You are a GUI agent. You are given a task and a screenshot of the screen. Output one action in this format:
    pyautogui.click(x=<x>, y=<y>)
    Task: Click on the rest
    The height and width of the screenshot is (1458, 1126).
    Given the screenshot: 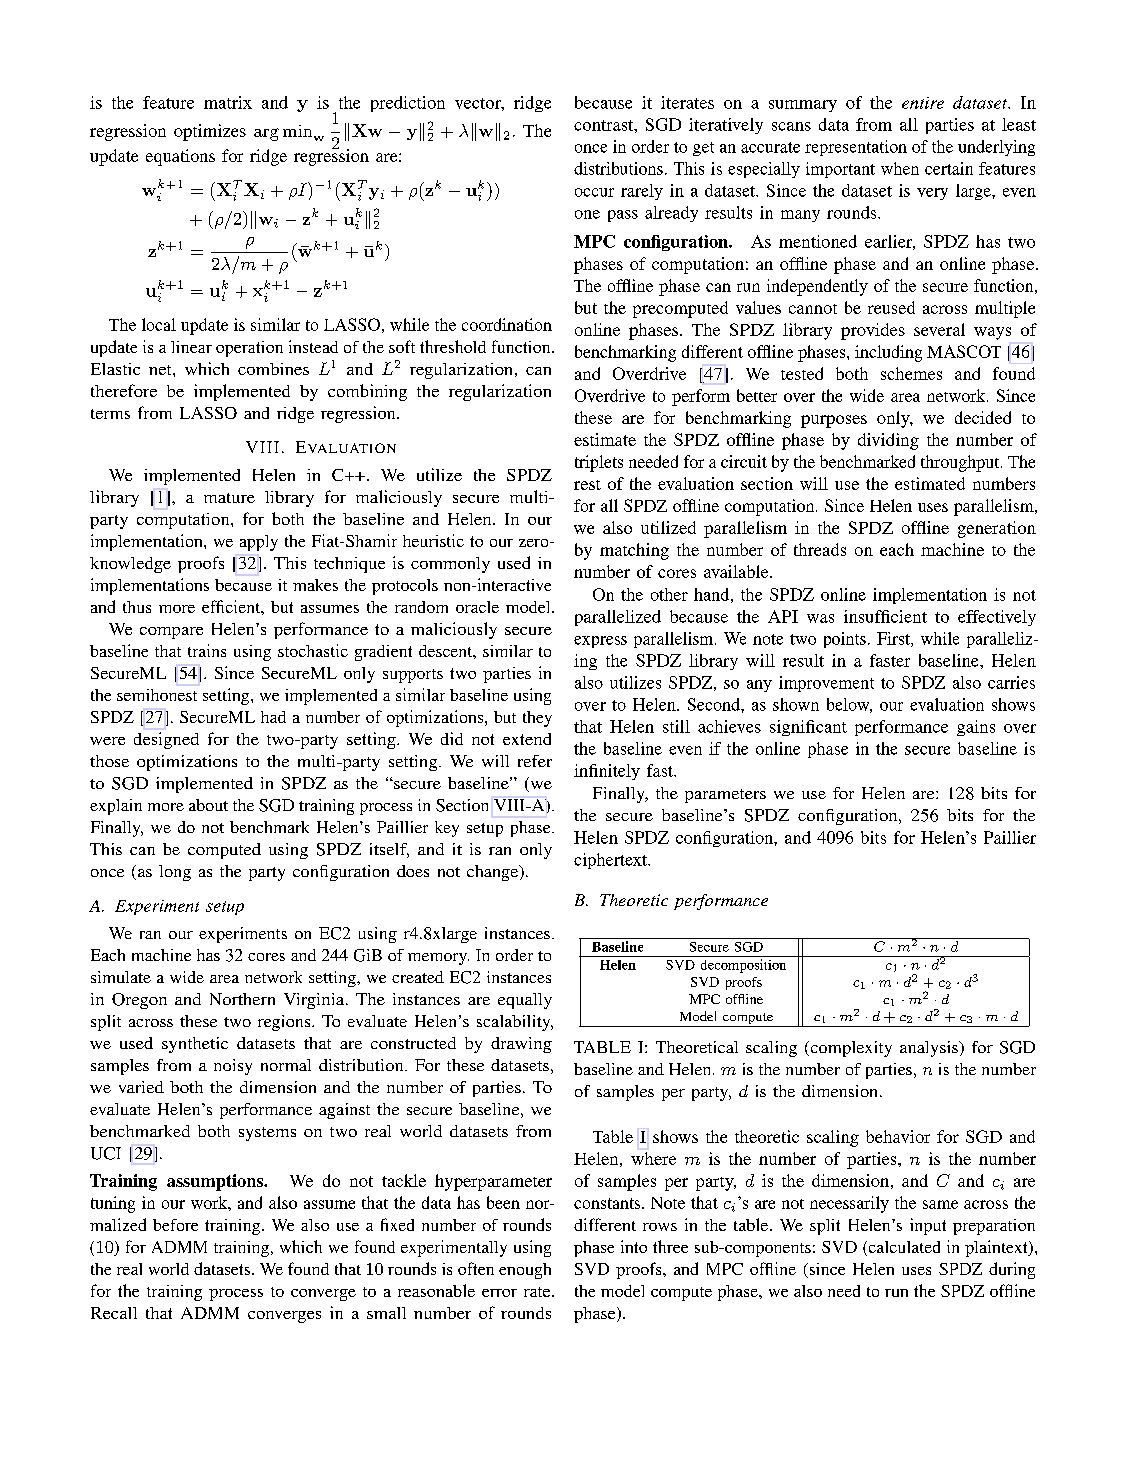 What is the action you would take?
    pyautogui.click(x=587, y=485)
